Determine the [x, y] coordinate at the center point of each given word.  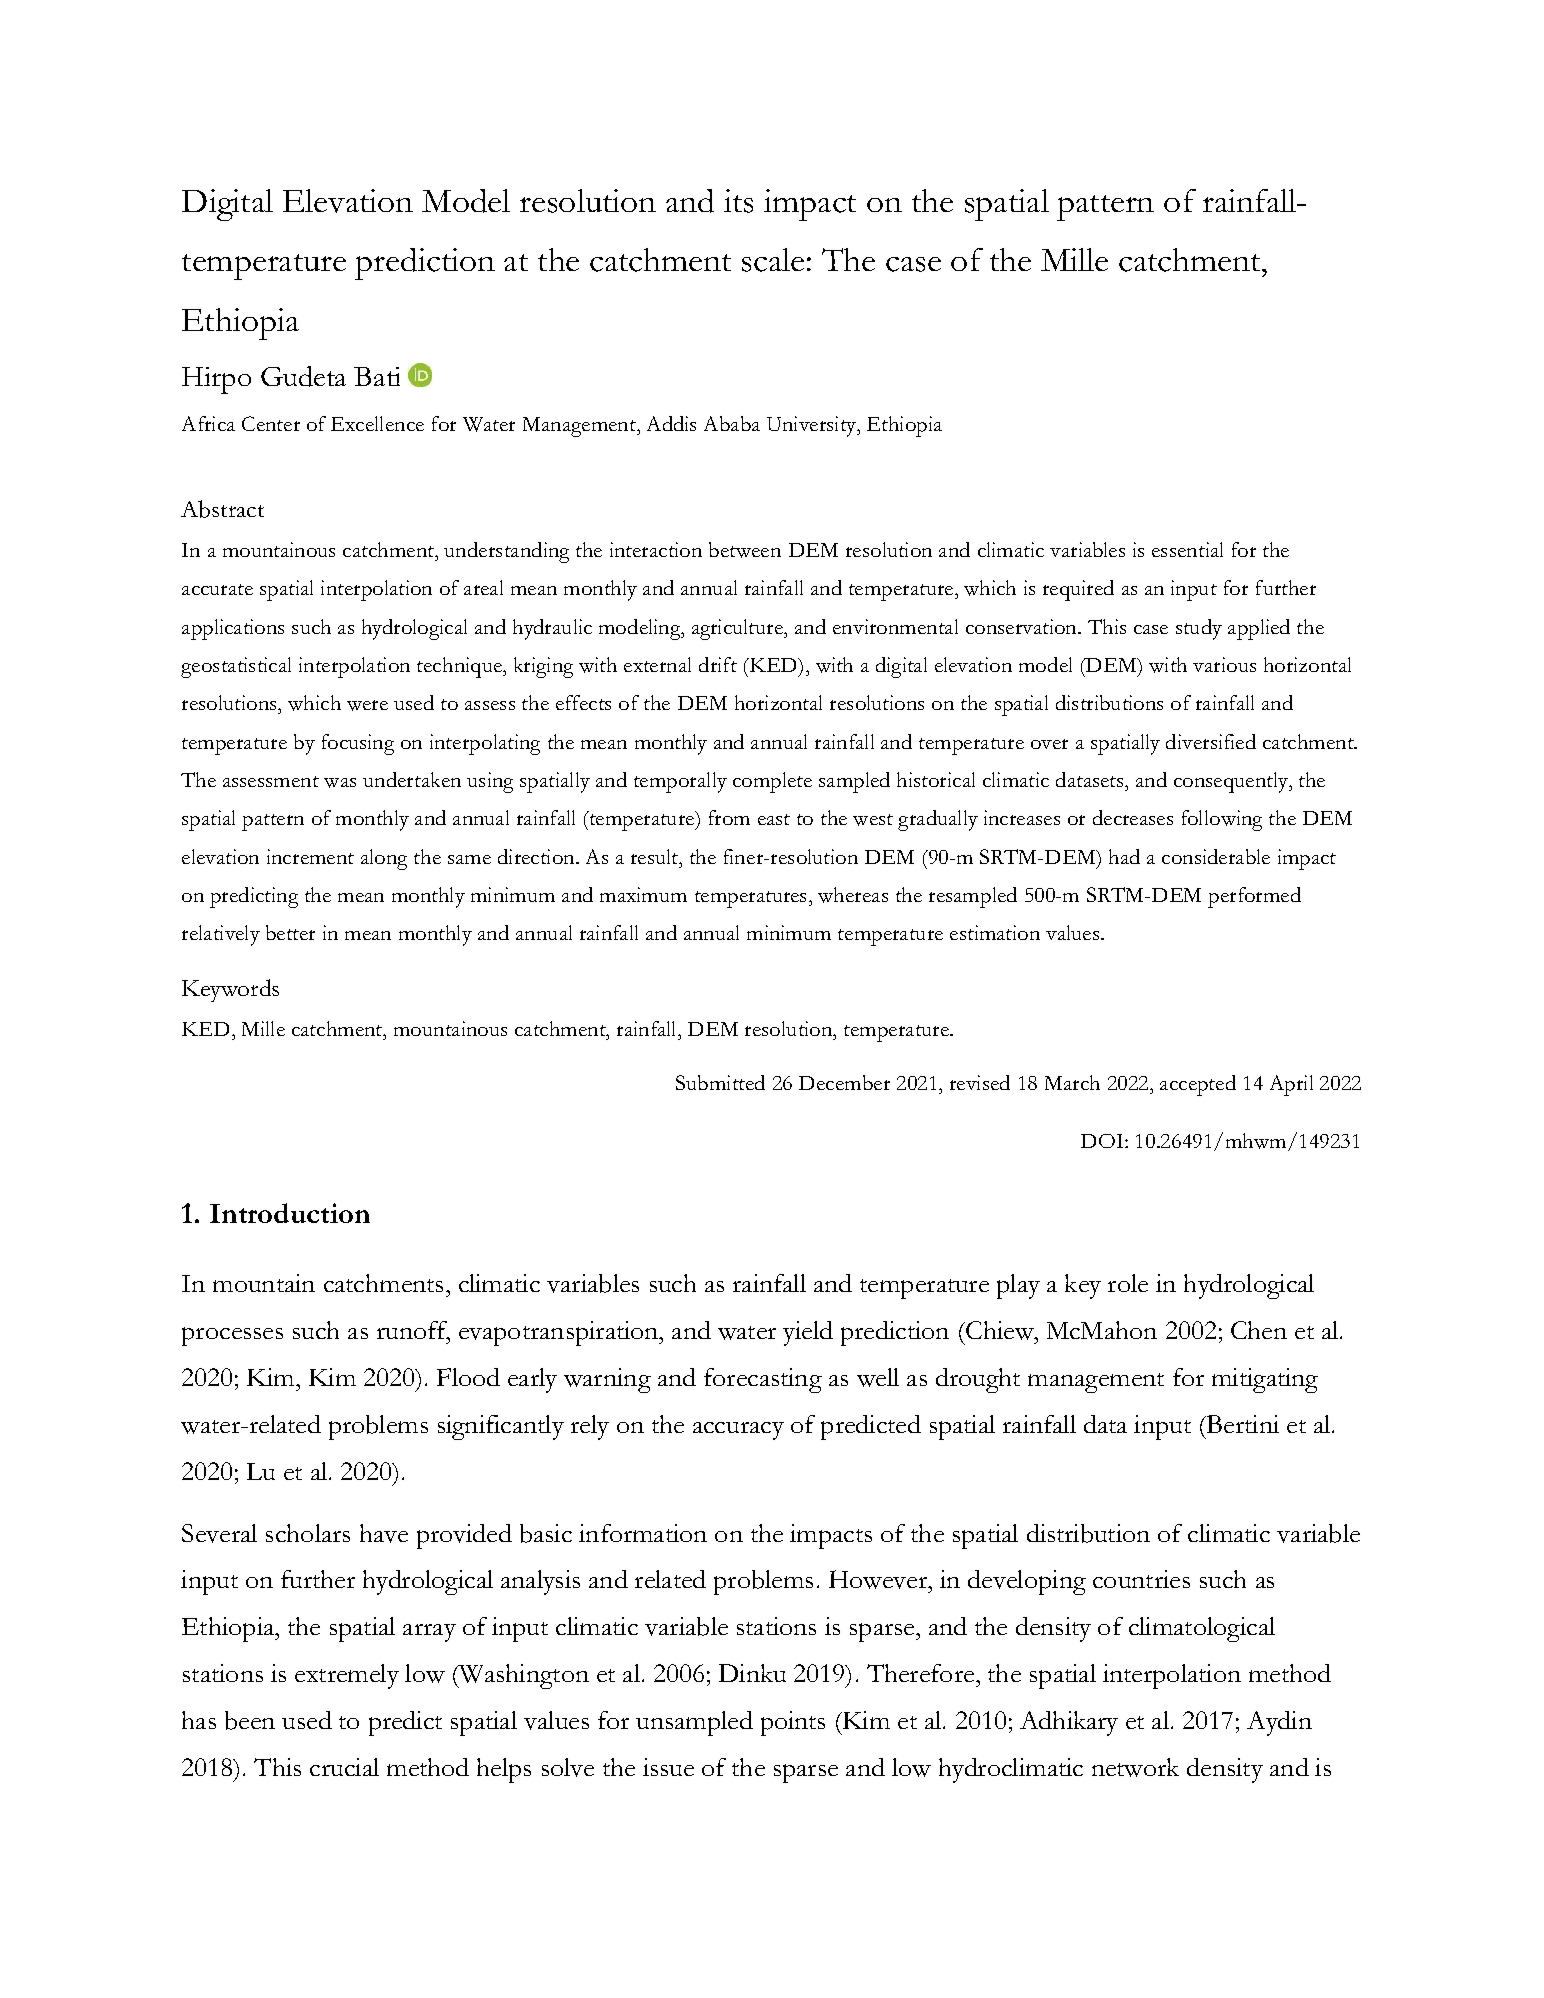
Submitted [720, 1082]
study [1199, 629]
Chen [1259, 1330]
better [290, 932]
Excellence [377, 423]
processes [232, 1336]
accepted [1198, 1085]
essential [1187, 549]
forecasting [763, 1380]
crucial [344, 1767]
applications [233, 629]
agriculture [739, 629]
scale [773, 260]
